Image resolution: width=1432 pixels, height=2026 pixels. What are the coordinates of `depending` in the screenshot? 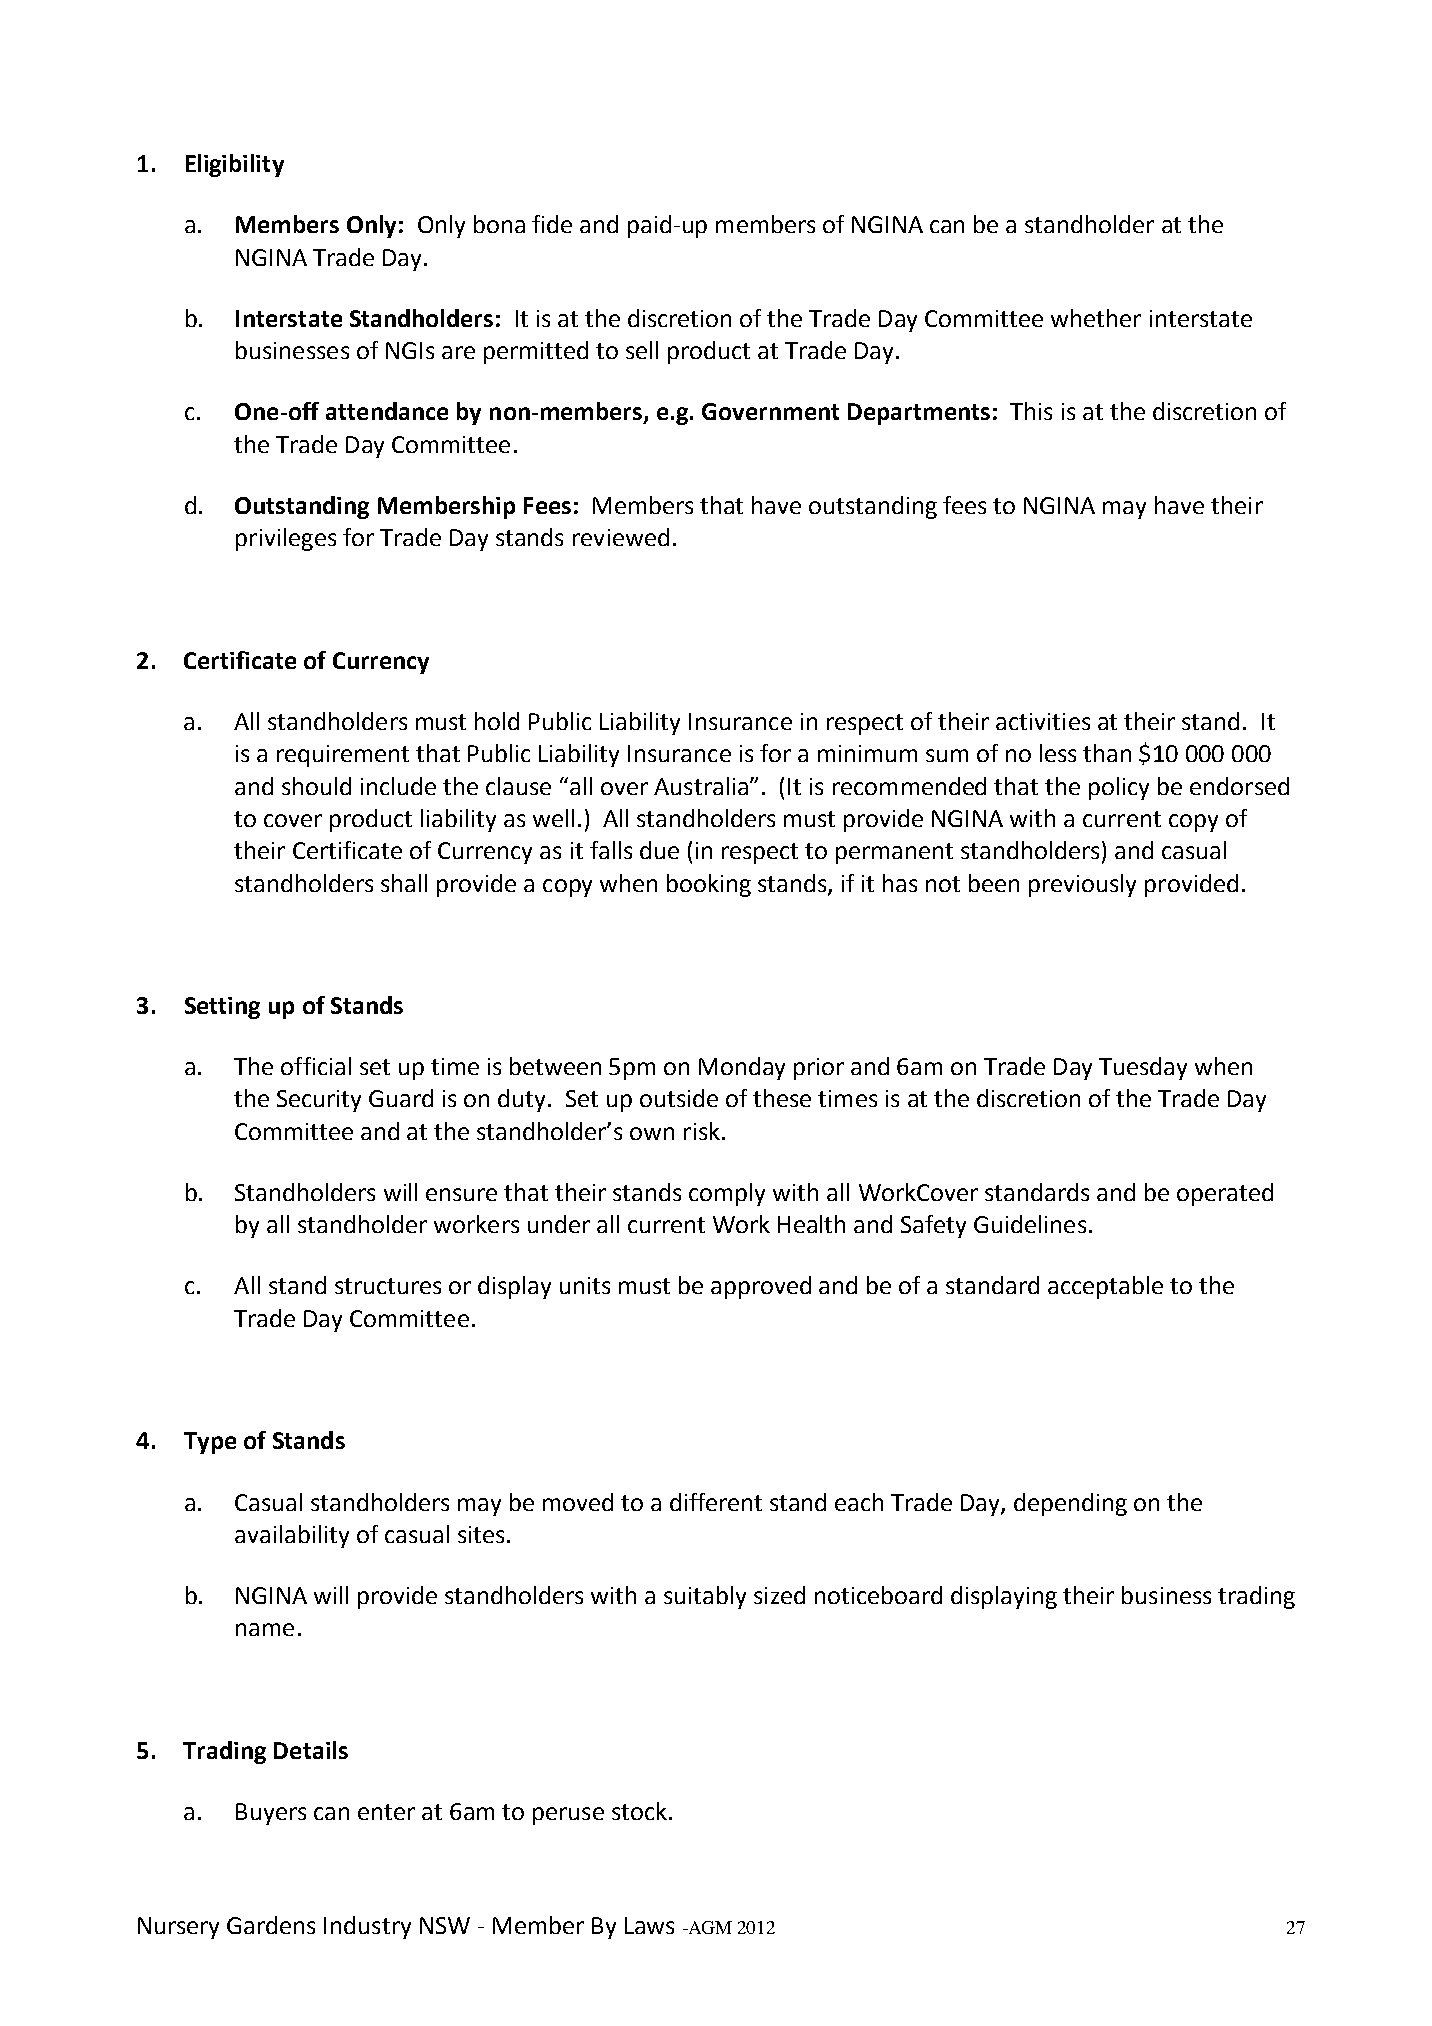 It's located at (1070, 1504).
